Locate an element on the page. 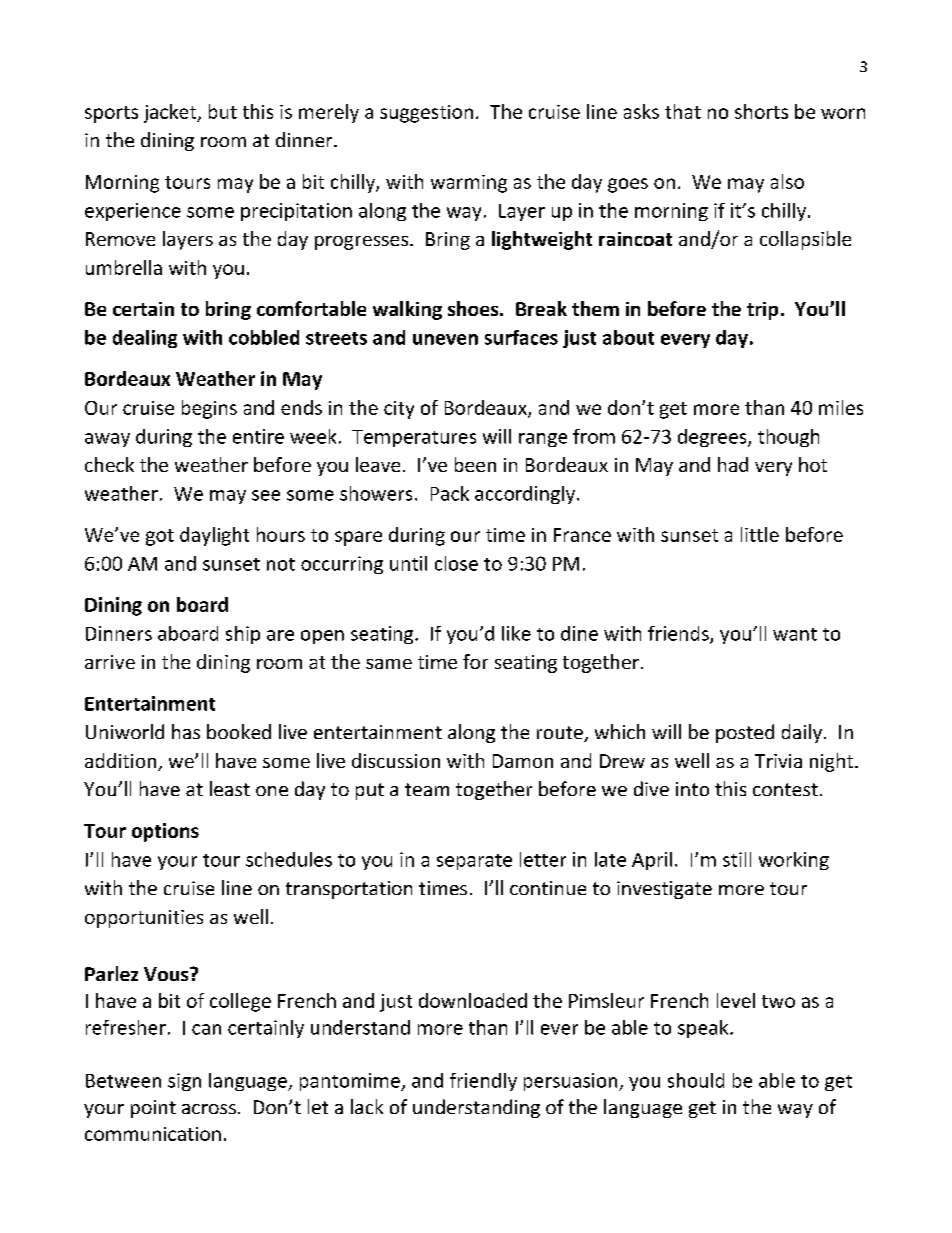 The height and width of the document is (1233, 952). shorts is located at coordinates (761, 111).
